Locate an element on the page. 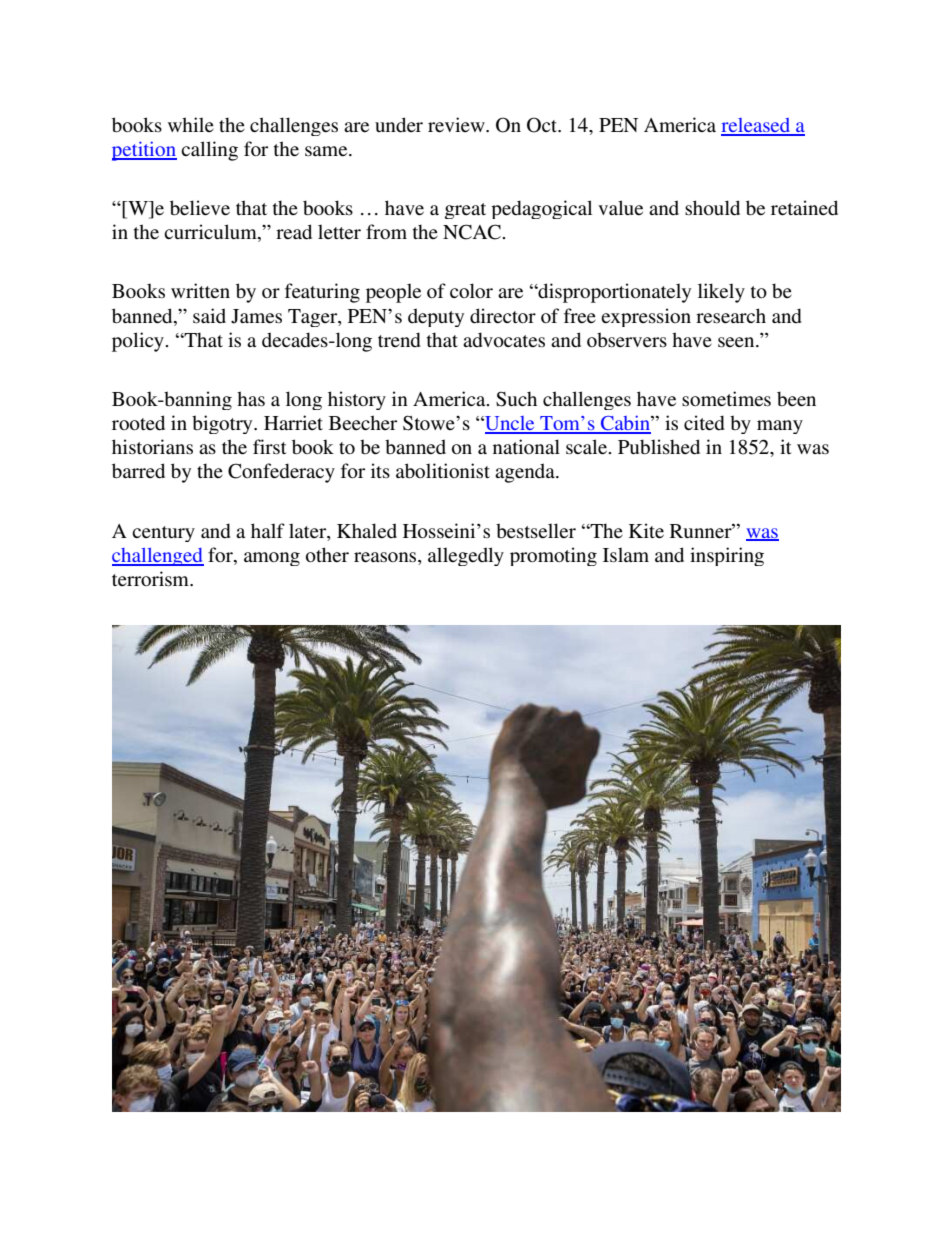 This document has height=1233, width=952. abolitionist is located at coordinates (443, 471).
